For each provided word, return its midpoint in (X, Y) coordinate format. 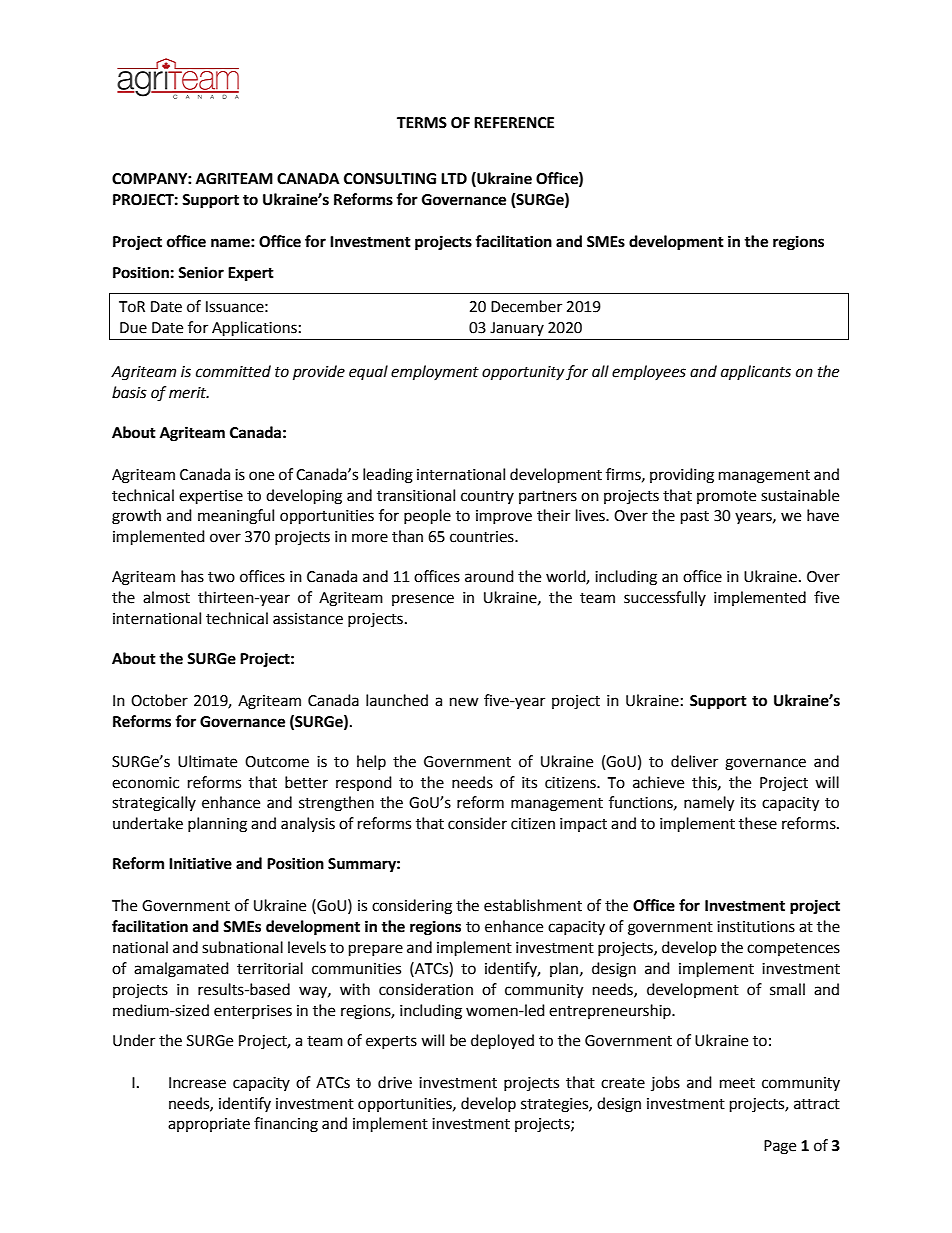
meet (737, 1083)
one (261, 476)
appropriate (209, 1125)
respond (364, 783)
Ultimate (207, 761)
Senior (201, 272)
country (487, 497)
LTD (454, 178)
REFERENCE (514, 123)
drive (395, 1082)
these (758, 823)
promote (726, 497)
